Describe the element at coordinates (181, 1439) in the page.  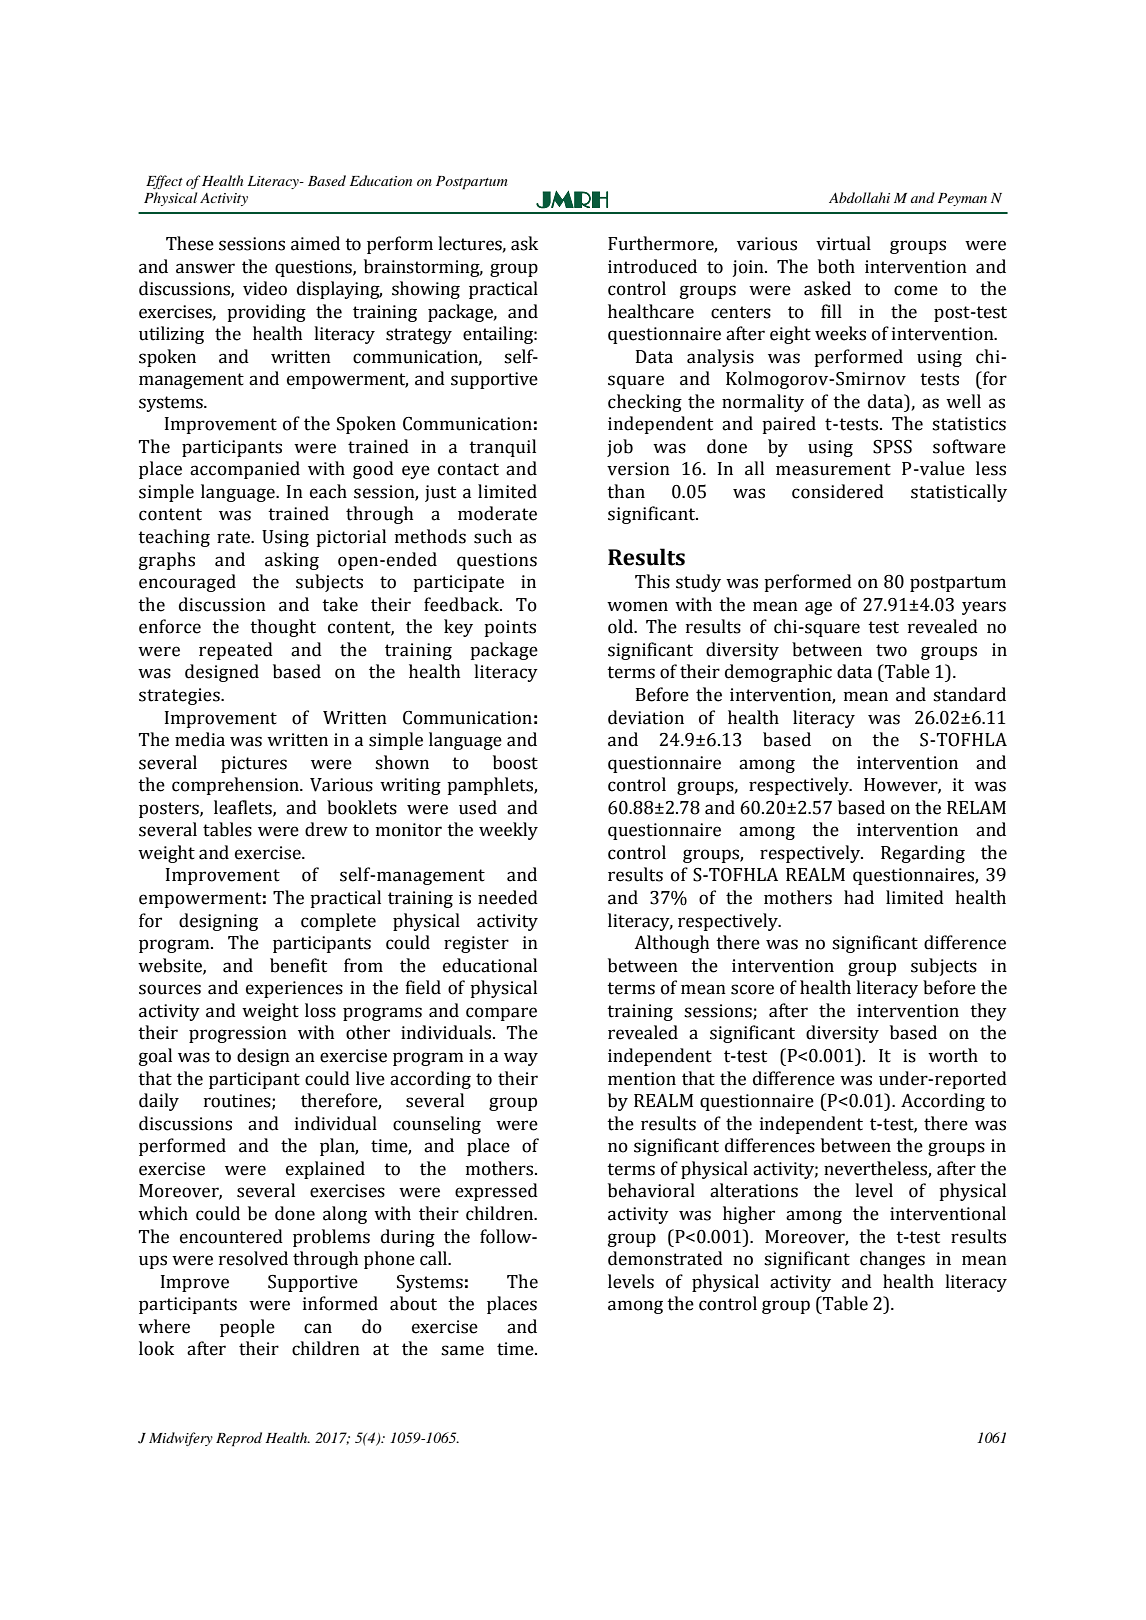
I see `Midwifery` at that location.
